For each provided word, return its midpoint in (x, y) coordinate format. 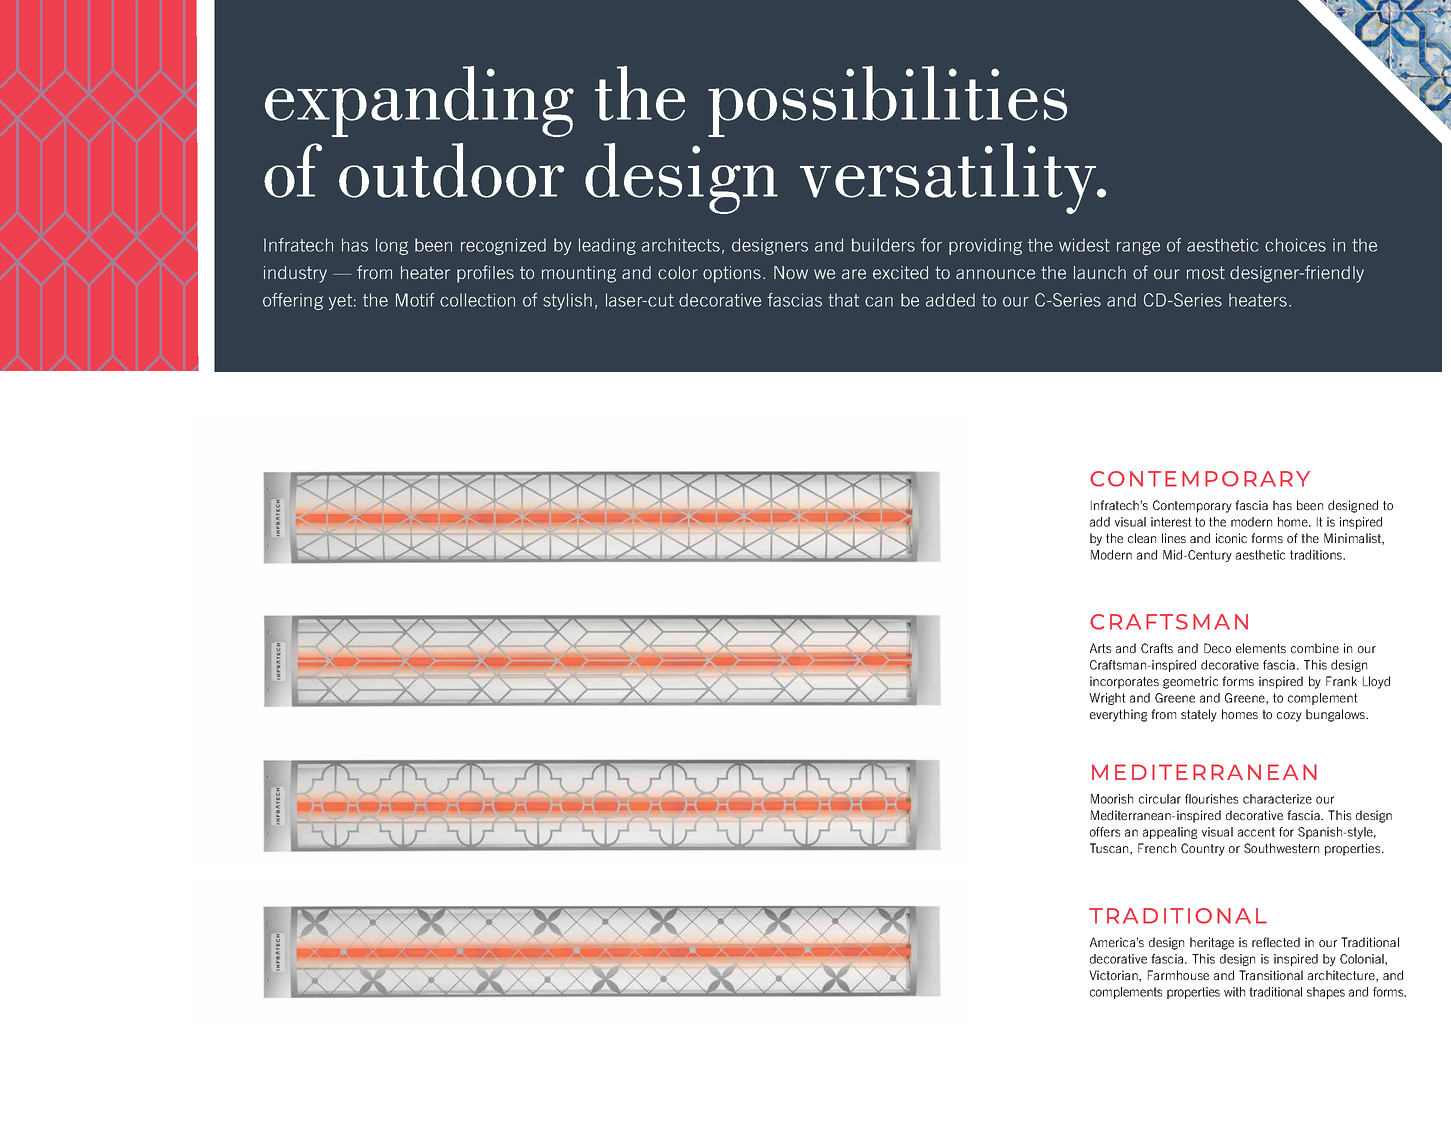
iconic (1231, 538)
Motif (415, 300)
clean (1142, 538)
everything (1118, 715)
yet (340, 302)
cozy (1289, 717)
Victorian (1114, 976)
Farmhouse (1178, 975)
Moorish (1112, 799)
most (1206, 272)
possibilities (887, 101)
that (843, 300)
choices (1295, 245)
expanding (419, 101)
